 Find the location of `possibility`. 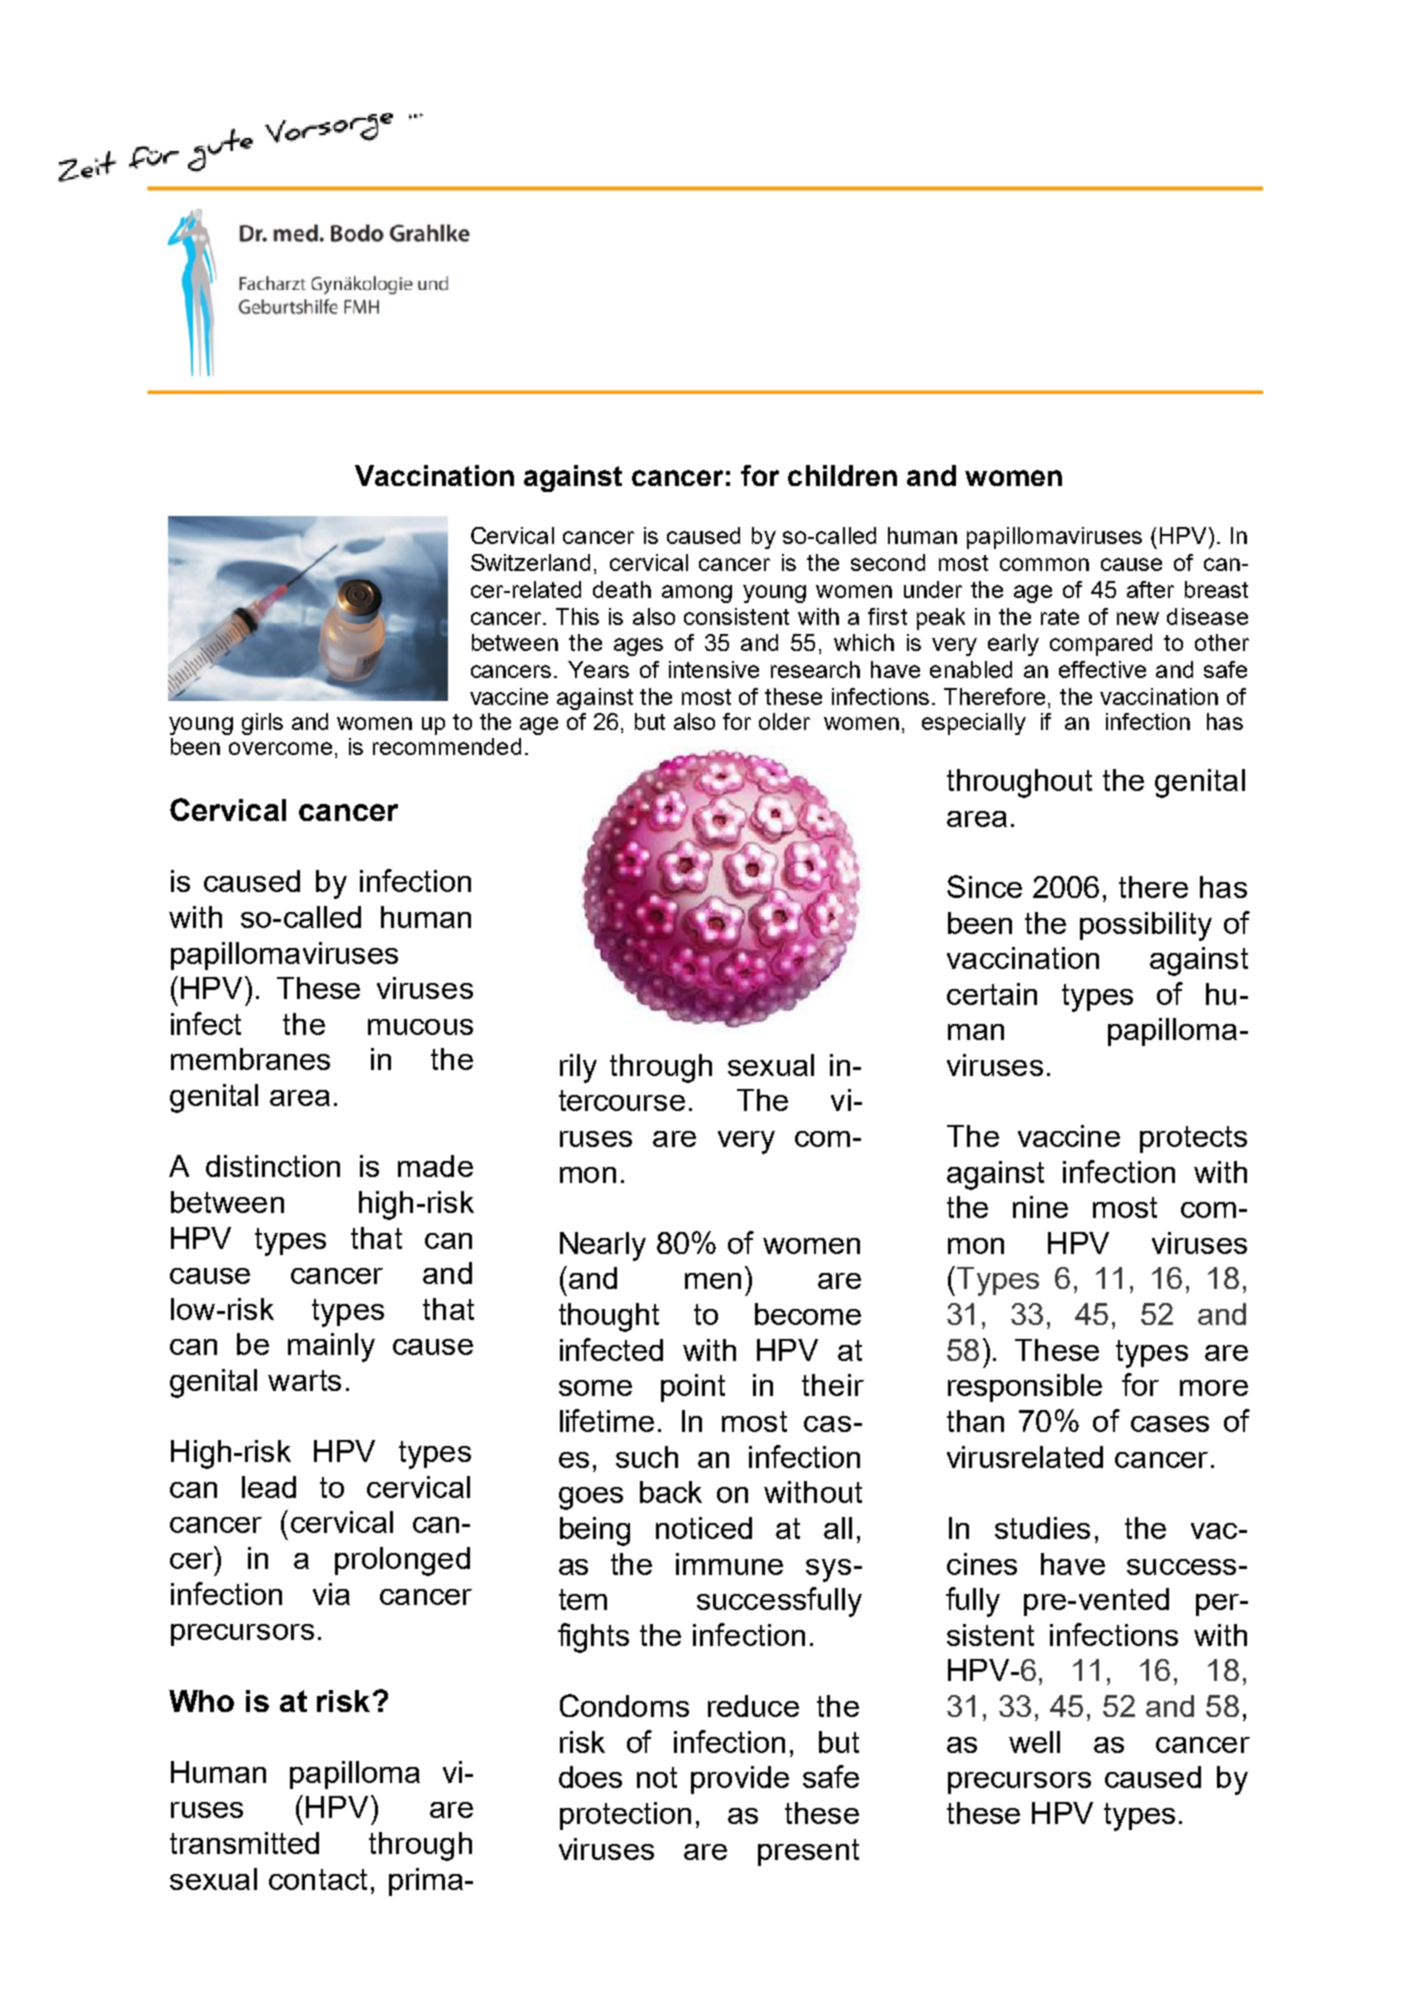

possibility is located at coordinates (1146, 926).
